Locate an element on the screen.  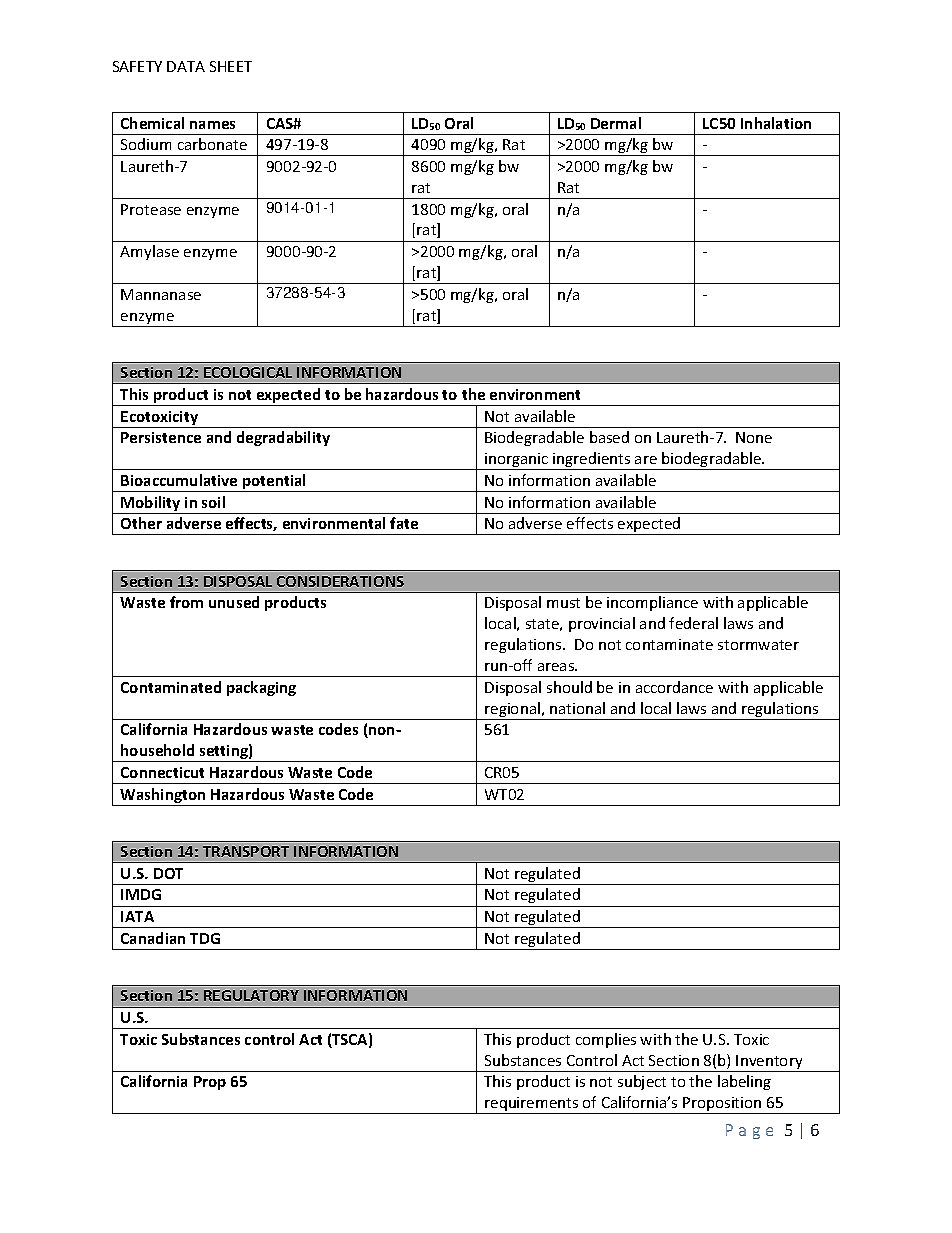
unused is located at coordinates (234, 602).
